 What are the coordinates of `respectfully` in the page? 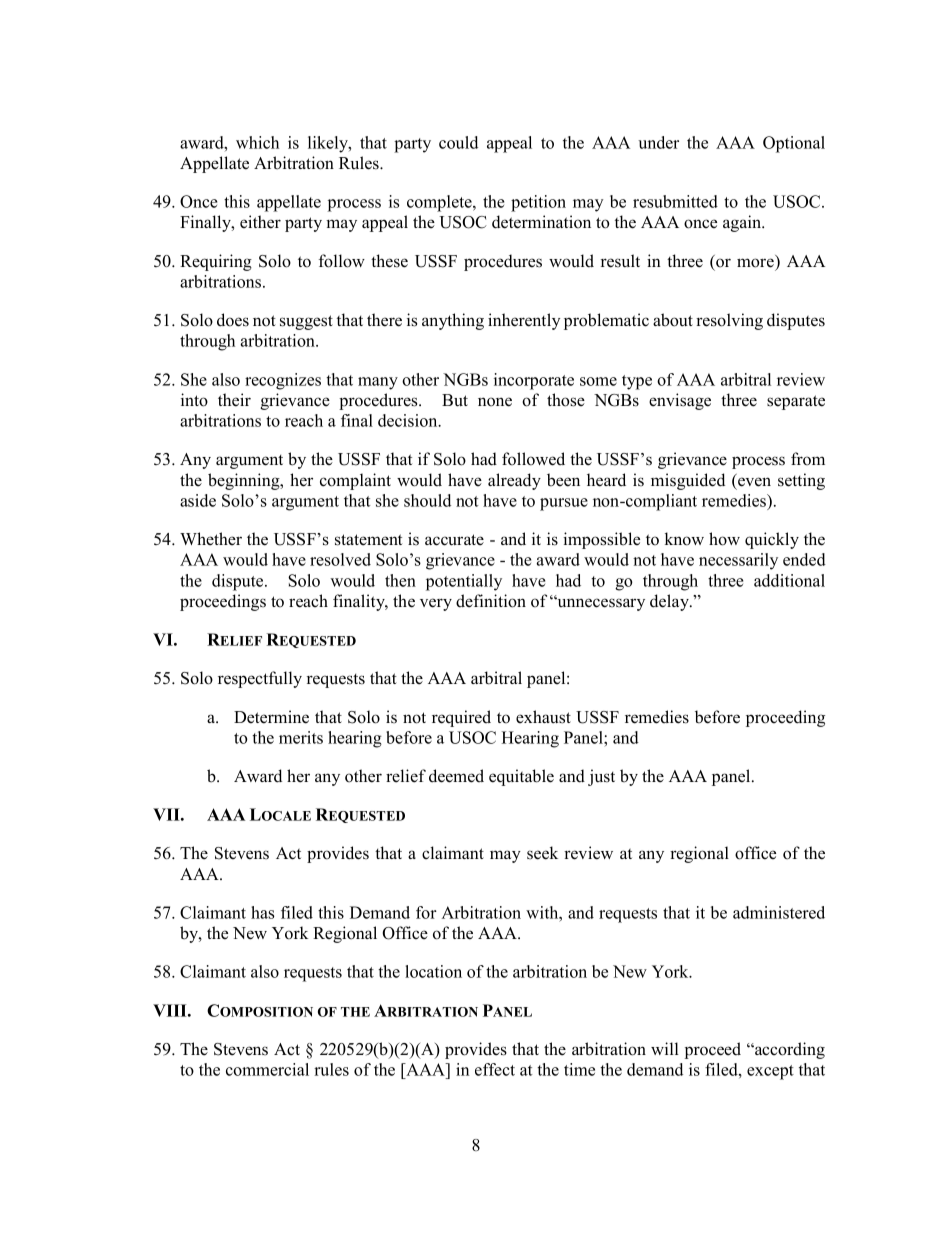 It's located at (260, 679).
